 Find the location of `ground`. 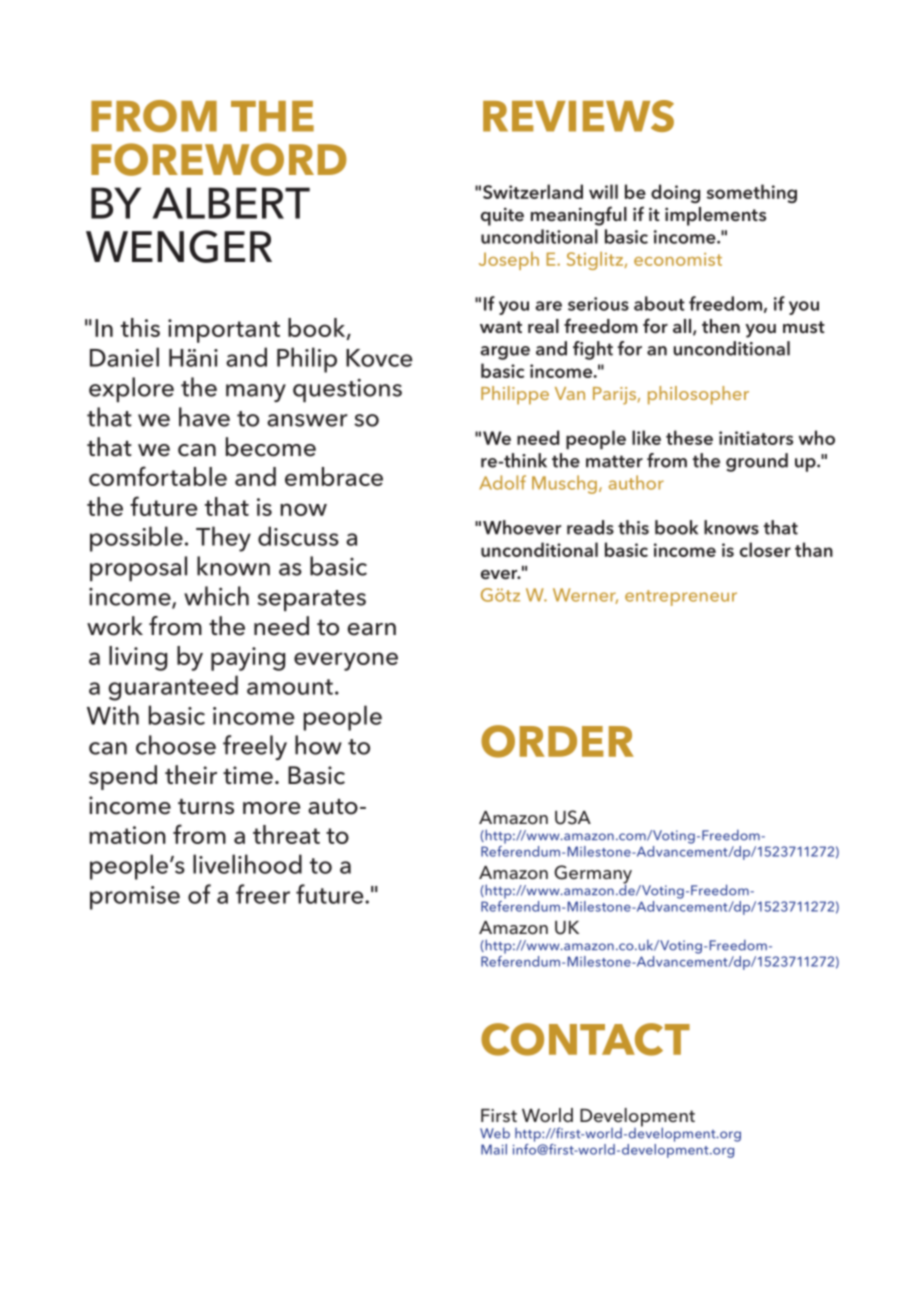

ground is located at coordinates (757, 462).
